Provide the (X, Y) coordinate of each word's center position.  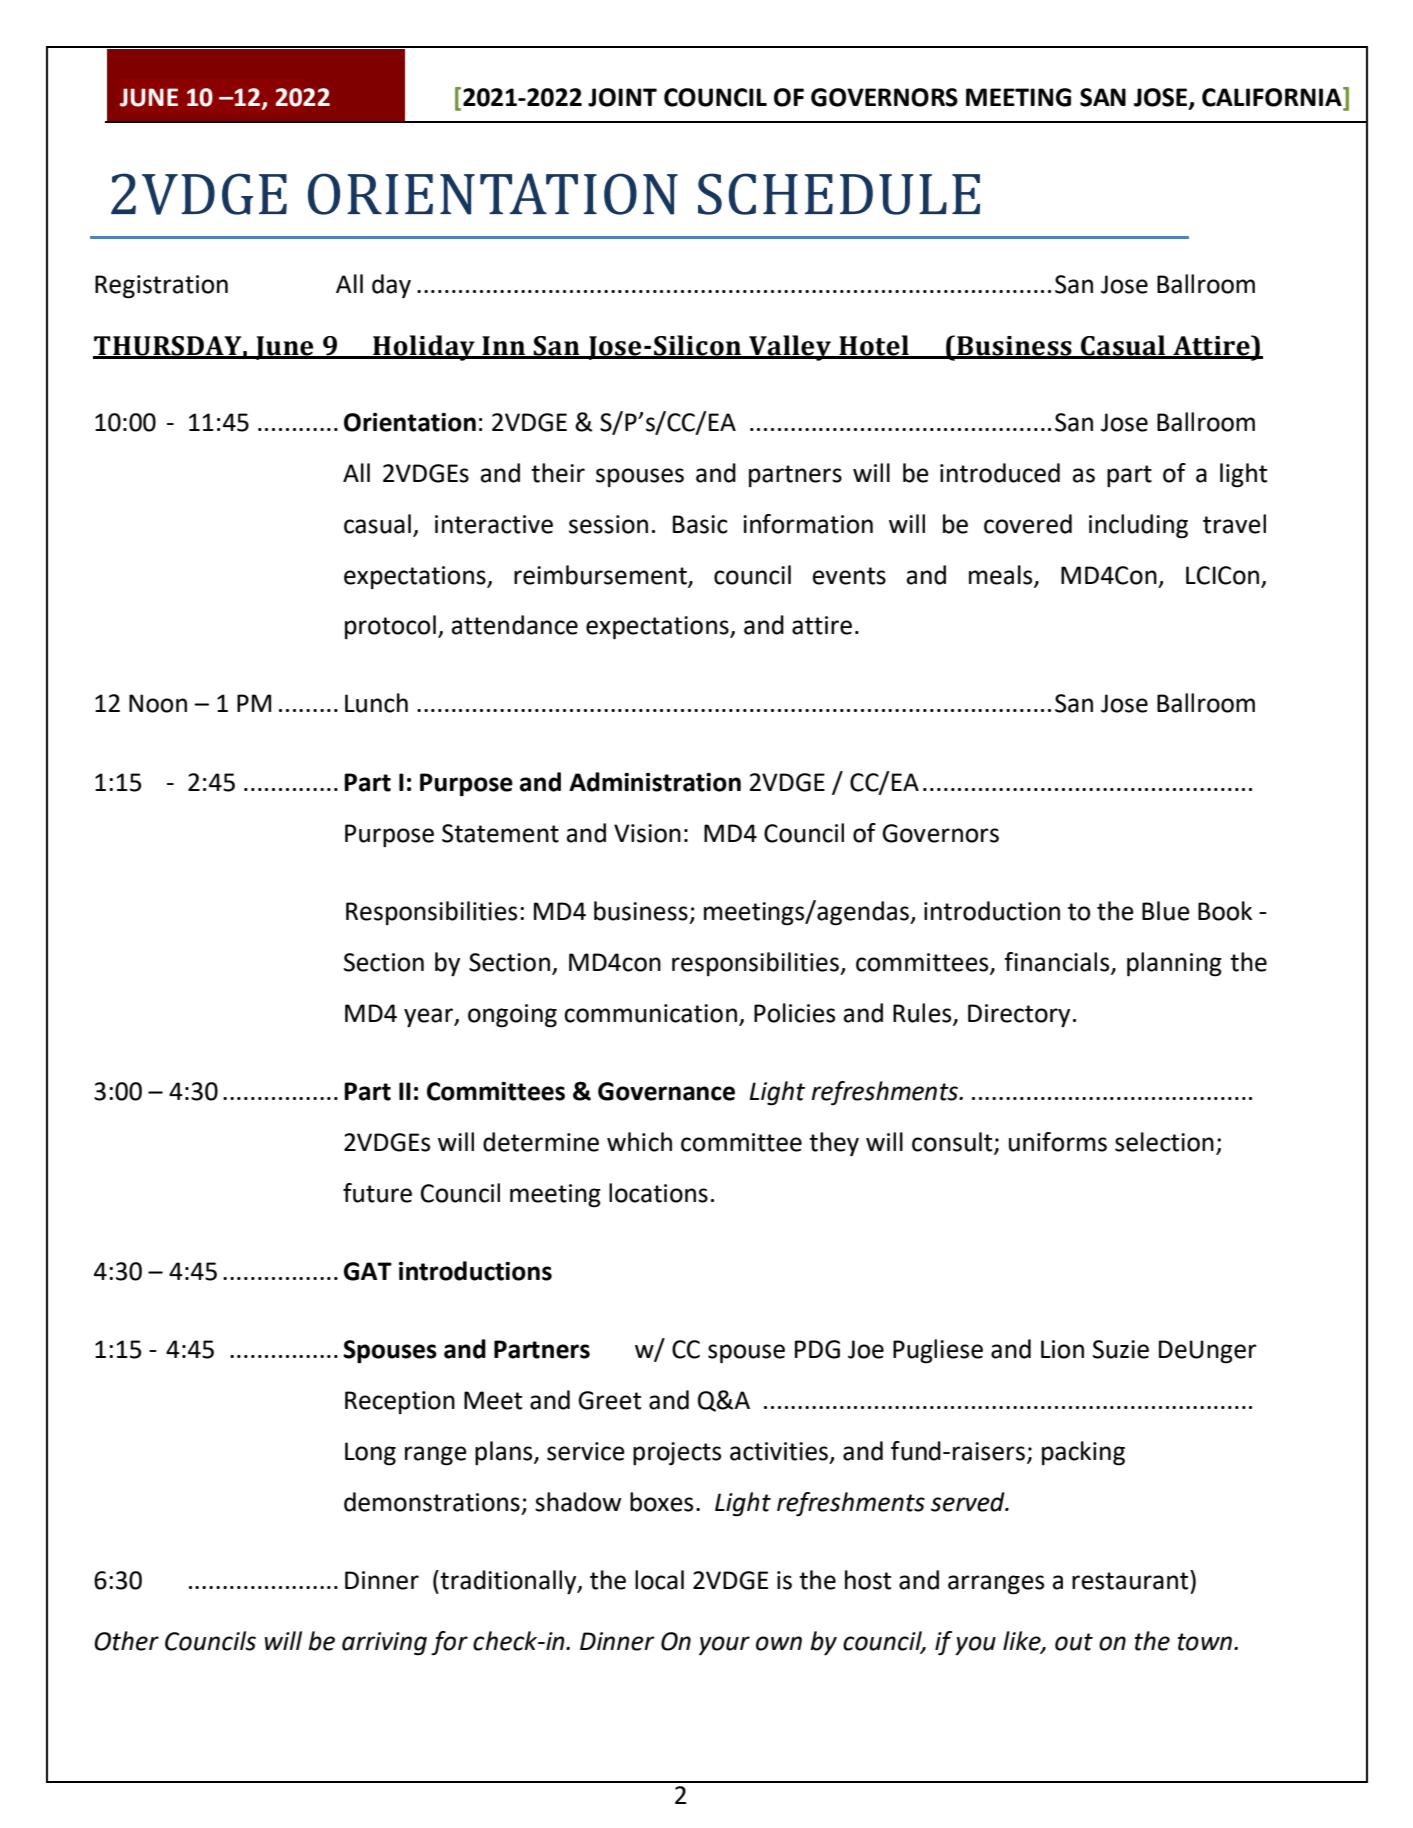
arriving (384, 1643)
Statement (500, 833)
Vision (647, 833)
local (659, 1580)
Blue (1166, 911)
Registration (161, 287)
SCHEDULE (839, 194)
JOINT (622, 97)
